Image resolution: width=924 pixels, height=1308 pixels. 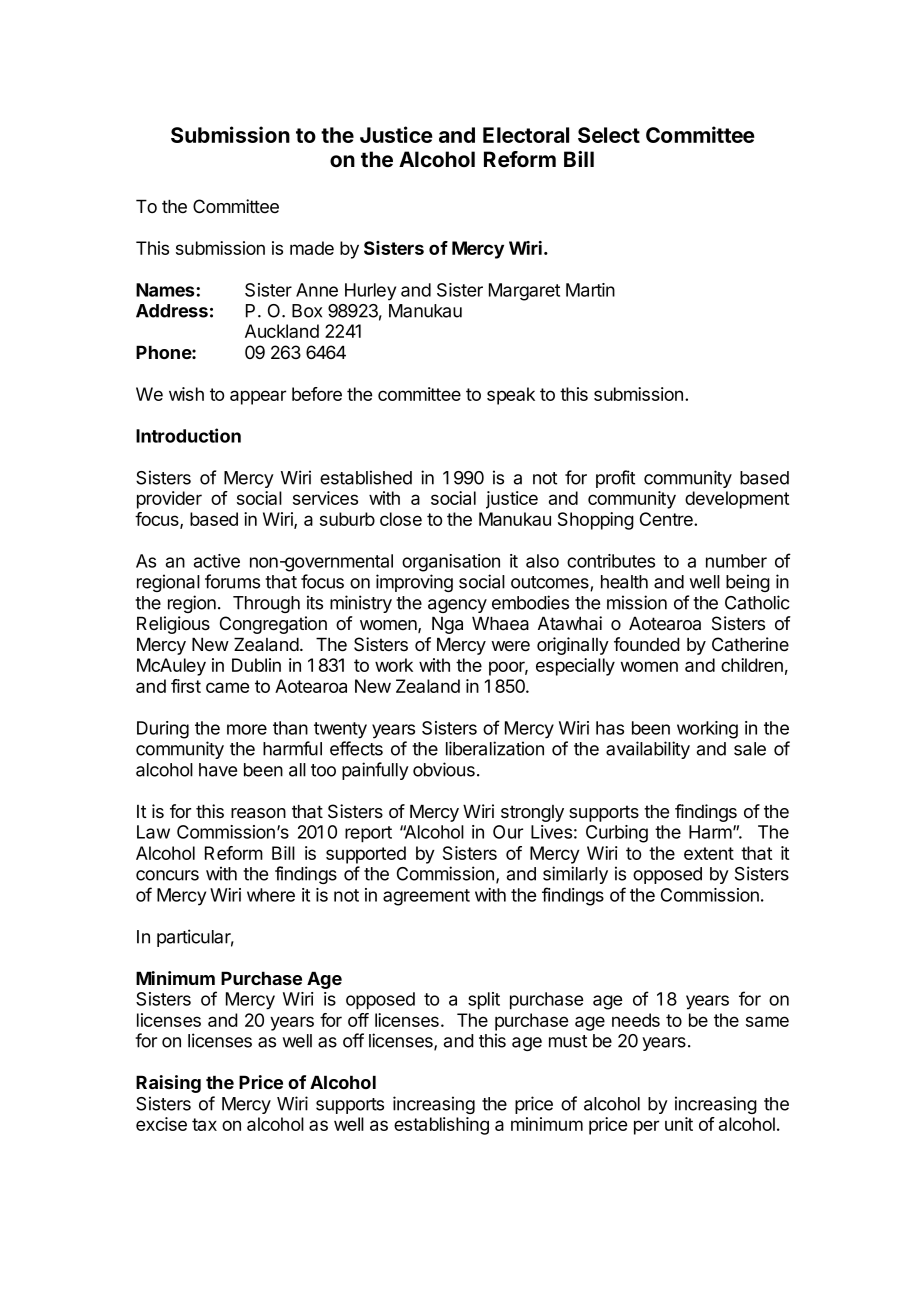 What do you see at coordinates (609, 135) in the screenshot?
I see `Select` at bounding box center [609, 135].
